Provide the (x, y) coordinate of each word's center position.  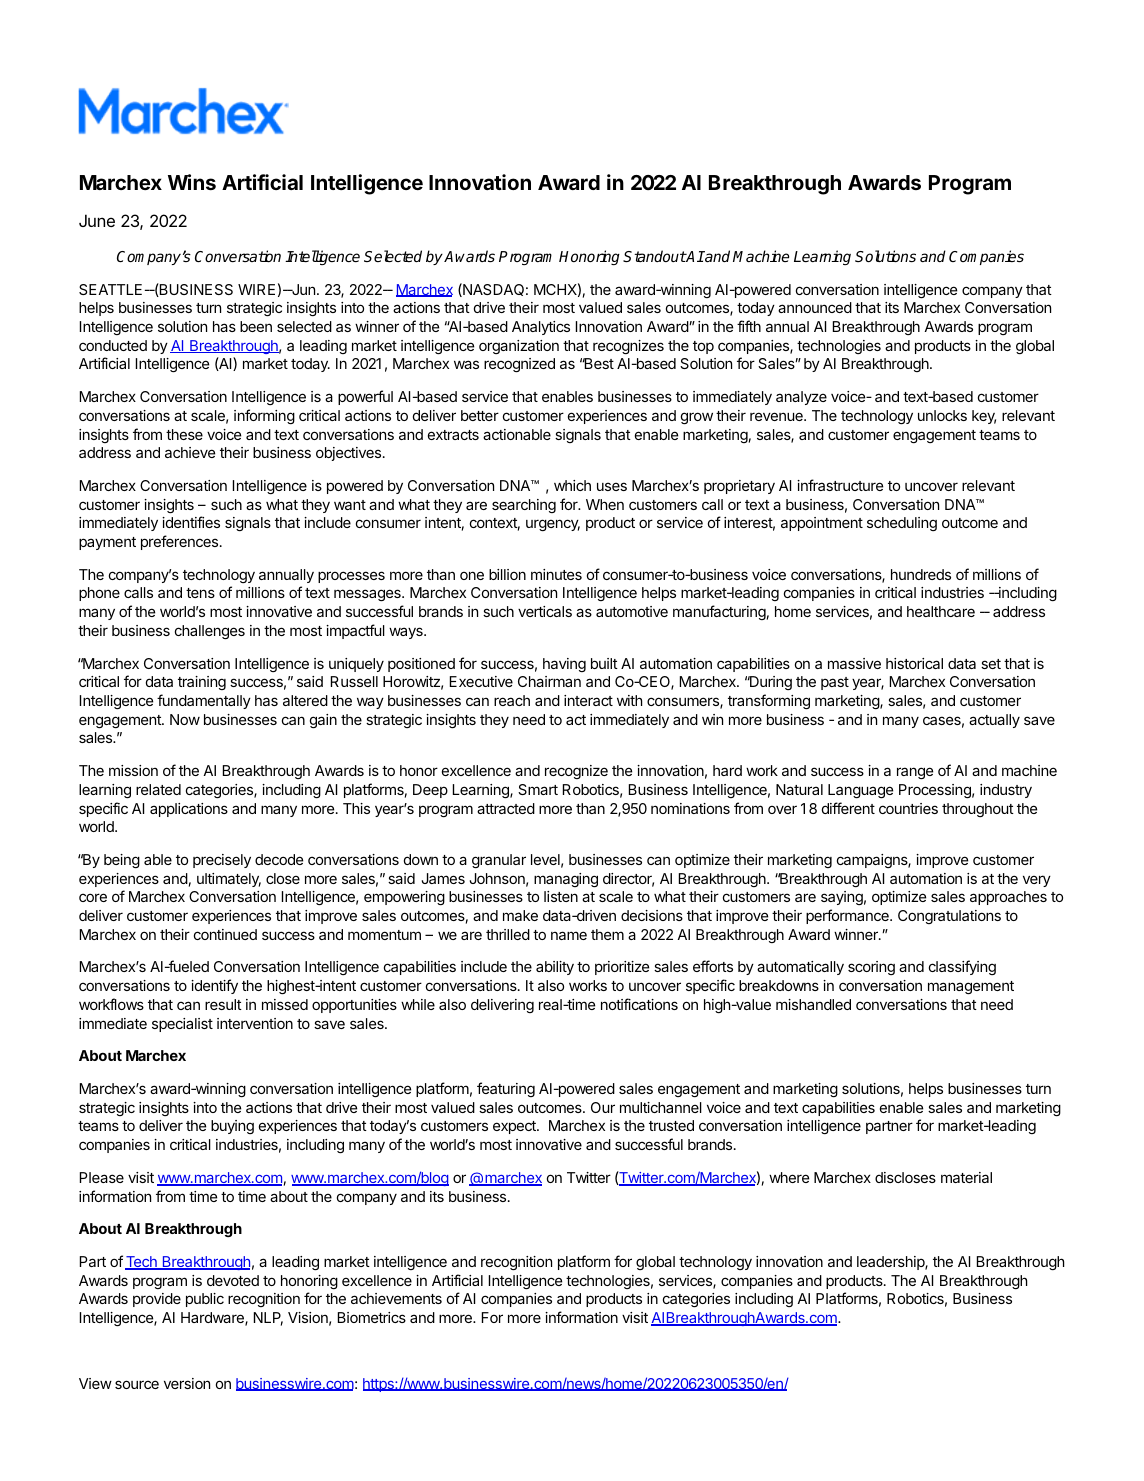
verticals (545, 611)
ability (555, 968)
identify (214, 986)
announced (815, 307)
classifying (962, 967)
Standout (654, 256)
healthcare (941, 611)
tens (200, 593)
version (187, 1383)
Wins (192, 182)
